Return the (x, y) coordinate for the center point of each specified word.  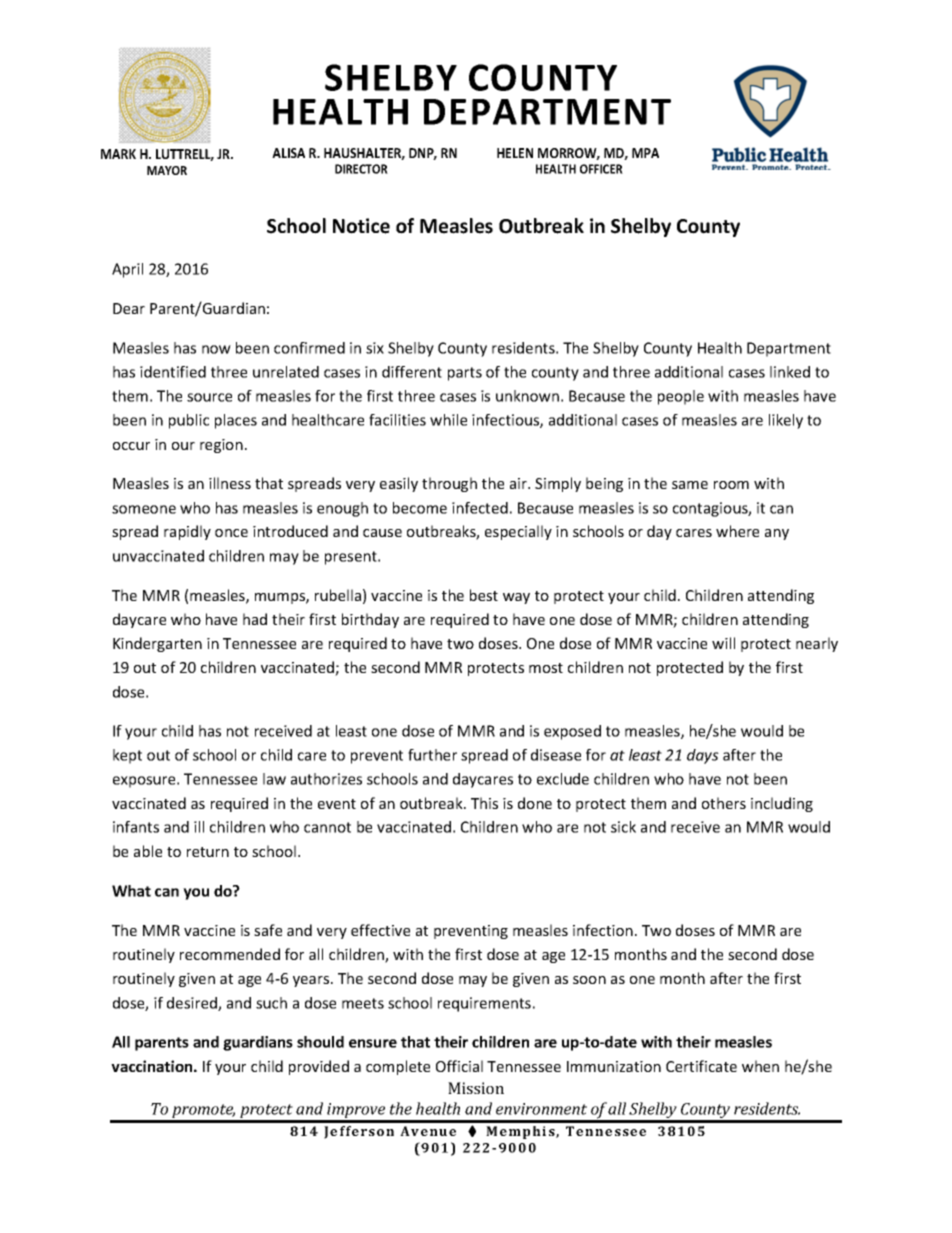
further (432, 755)
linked (790, 372)
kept (127, 756)
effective (380, 930)
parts (465, 374)
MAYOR (167, 170)
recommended (230, 954)
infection (603, 930)
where (737, 531)
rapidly (187, 532)
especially (518, 532)
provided (319, 1067)
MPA (645, 153)
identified (173, 372)
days (703, 756)
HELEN (515, 153)
